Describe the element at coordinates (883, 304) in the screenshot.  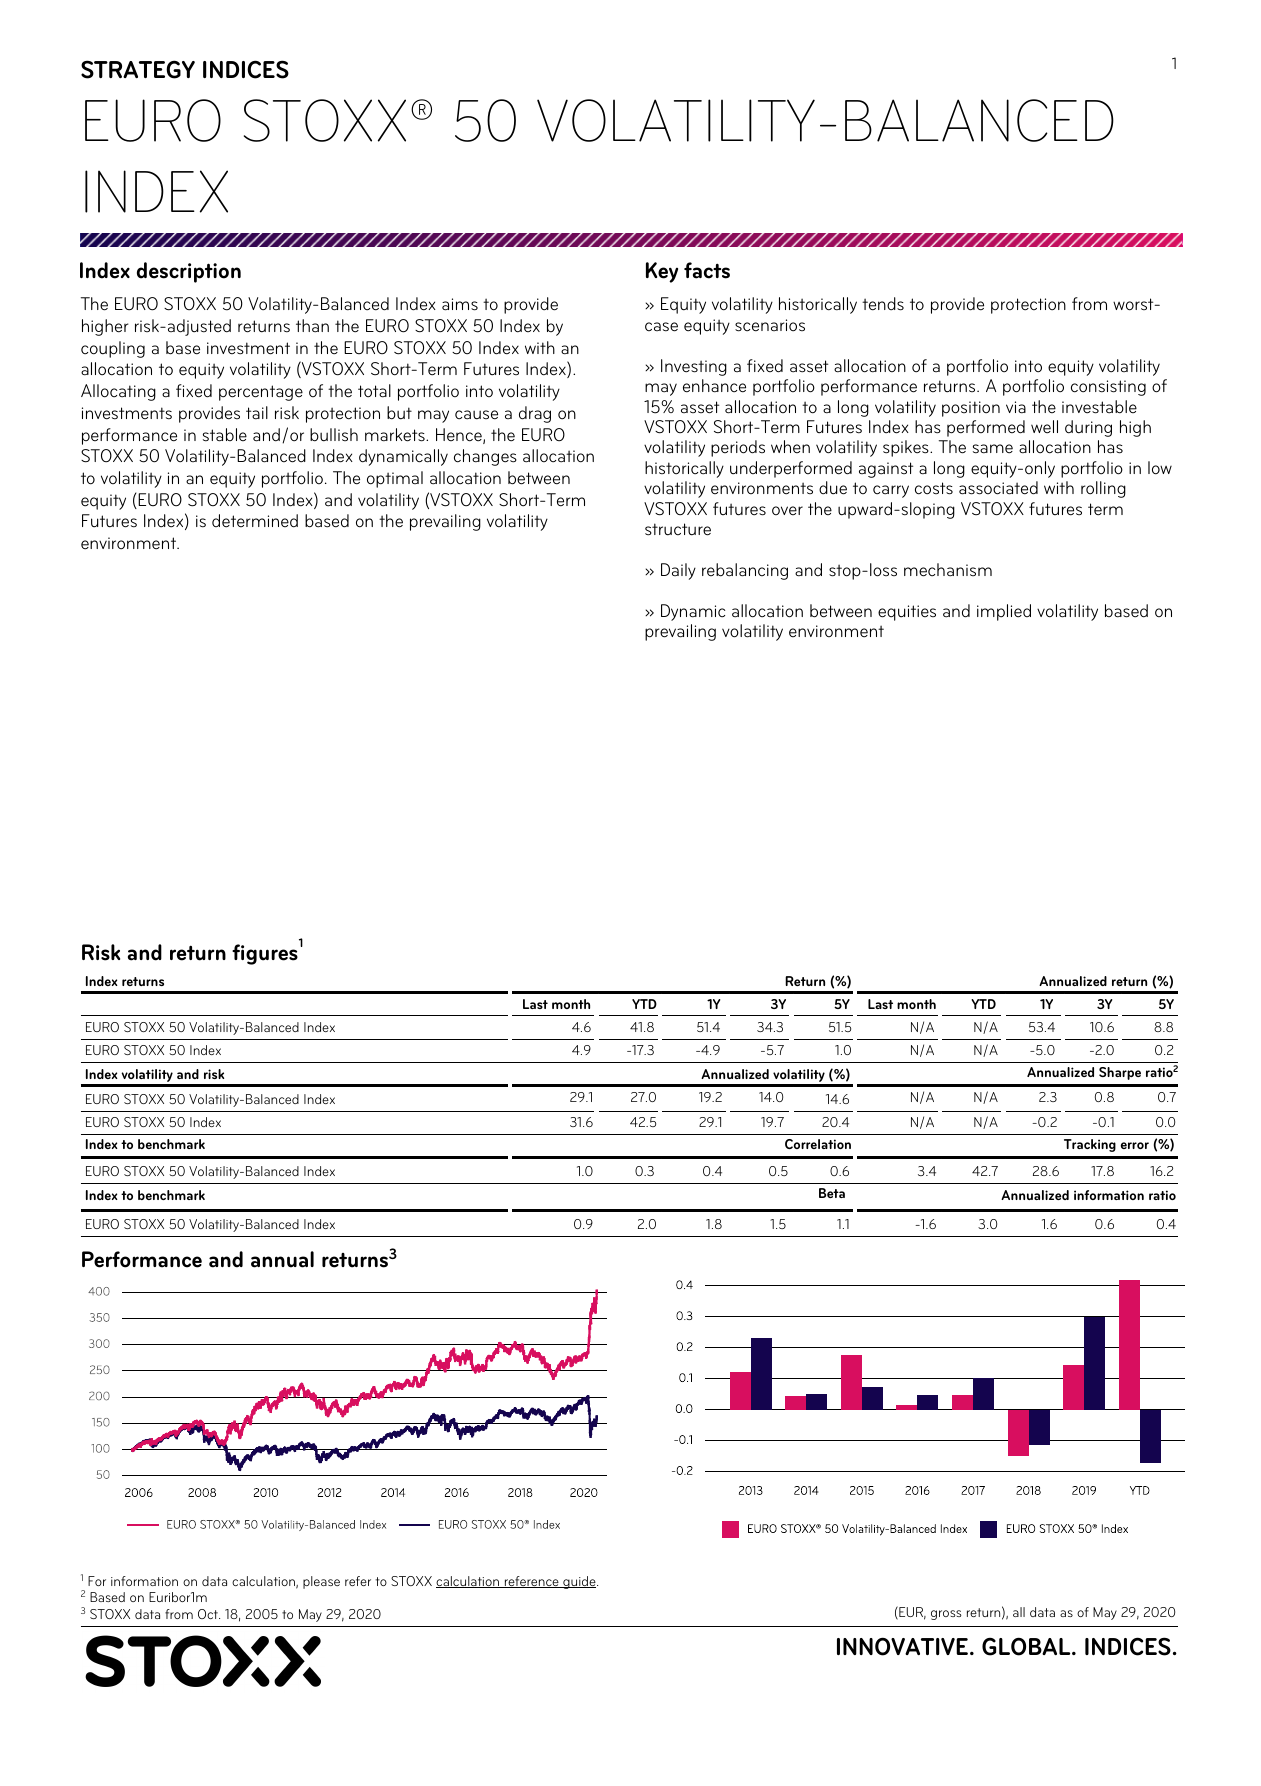
I see `tends` at that location.
